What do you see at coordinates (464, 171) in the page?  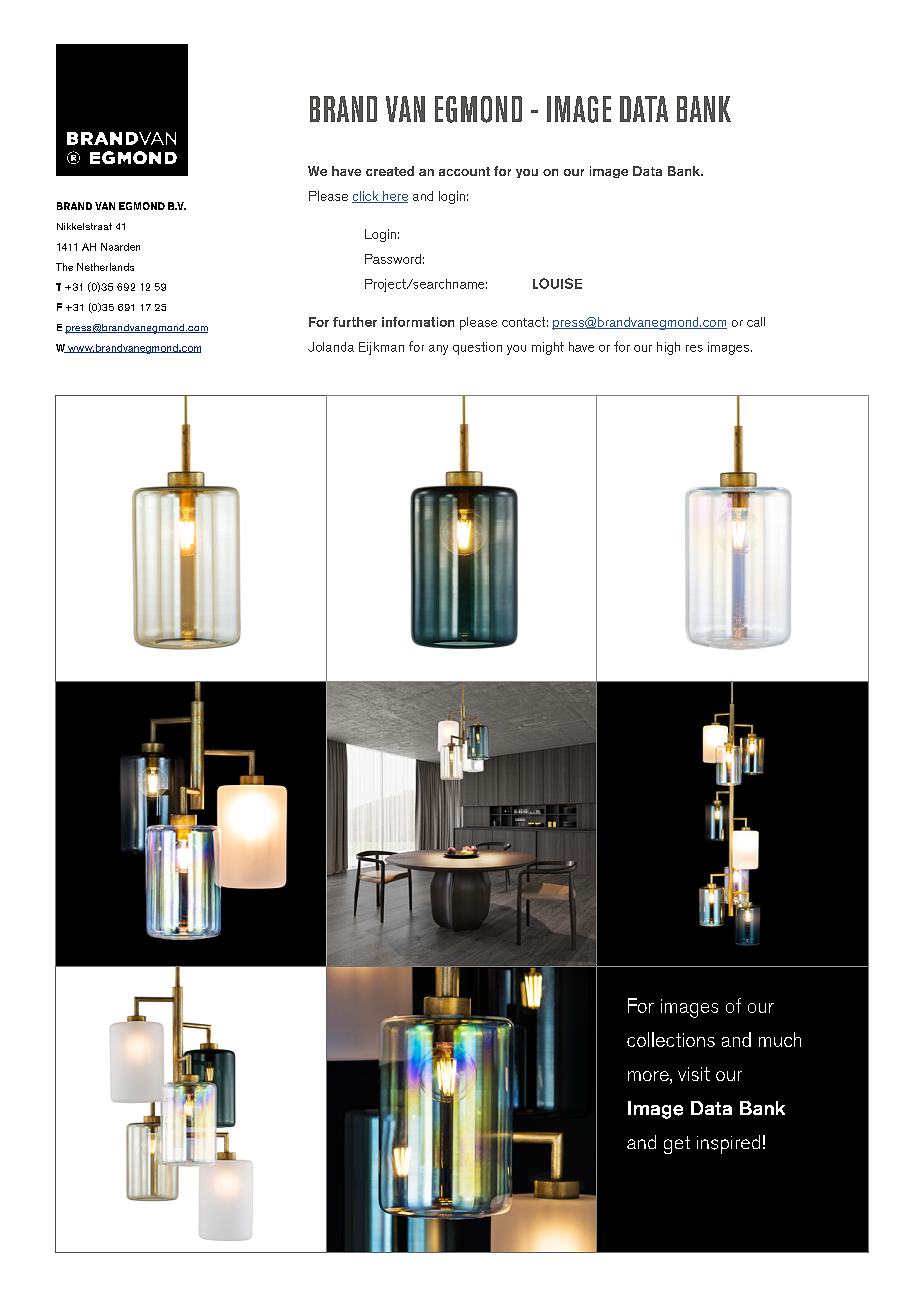 I see `account` at bounding box center [464, 171].
